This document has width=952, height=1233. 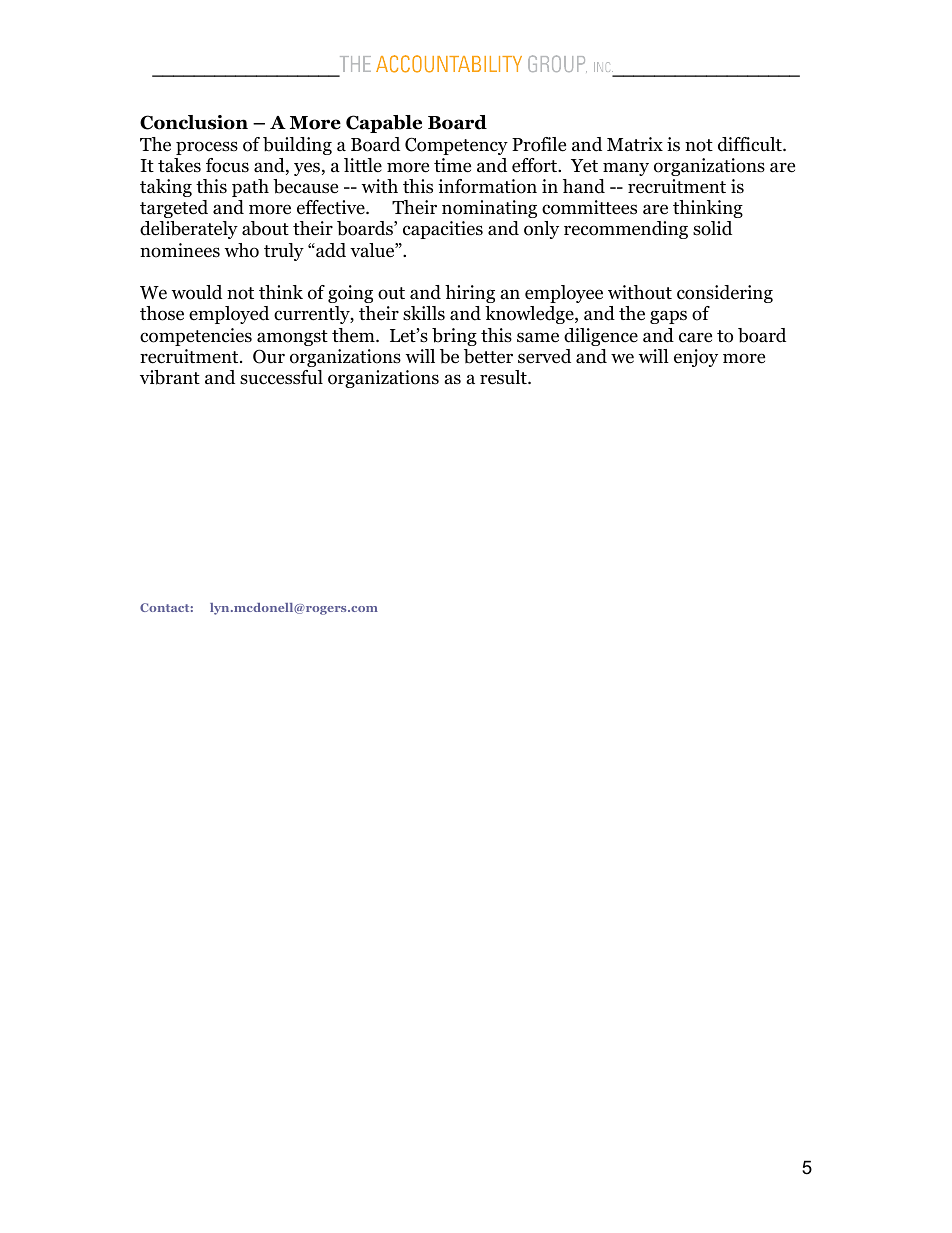 What do you see at coordinates (725, 294) in the document?
I see `considering` at bounding box center [725, 294].
